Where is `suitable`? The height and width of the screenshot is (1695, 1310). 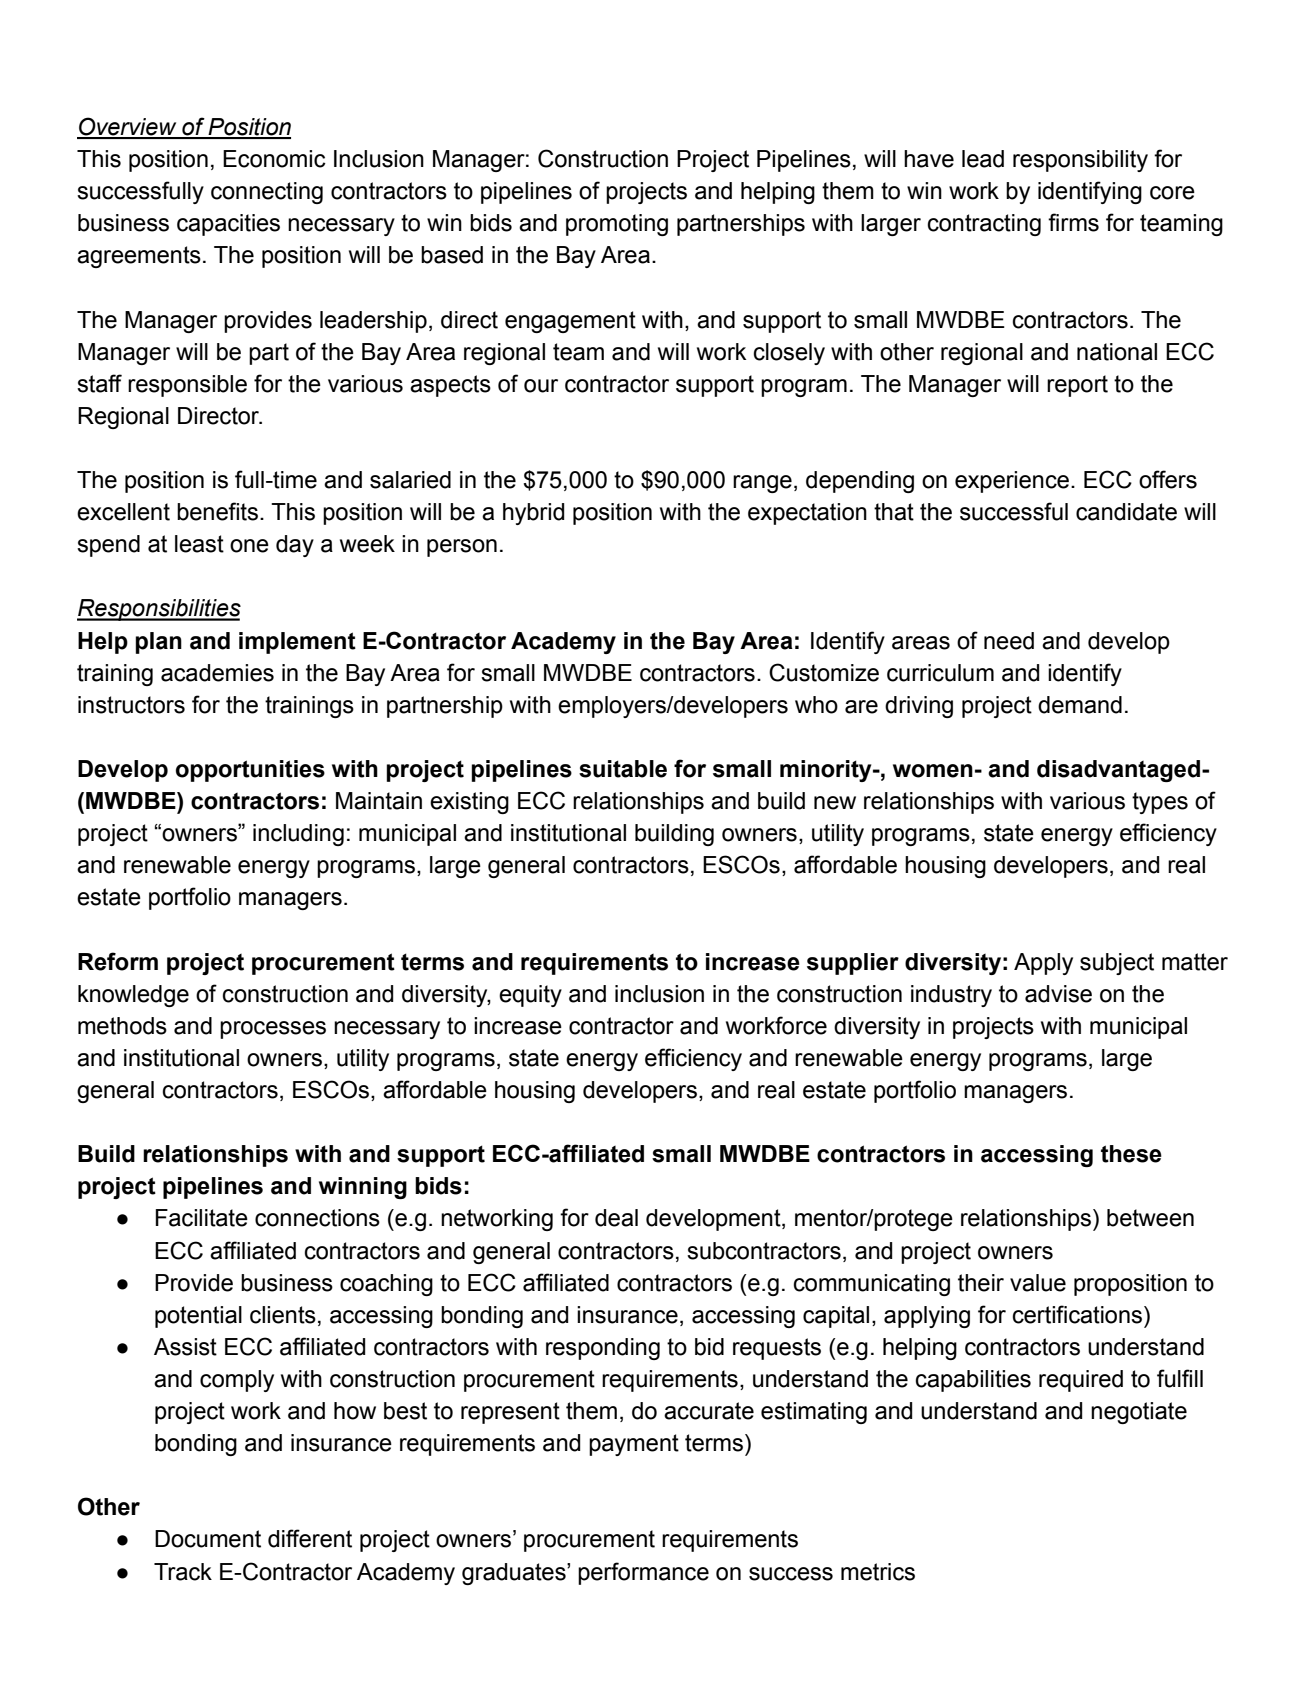
suitable is located at coordinates (623, 769).
